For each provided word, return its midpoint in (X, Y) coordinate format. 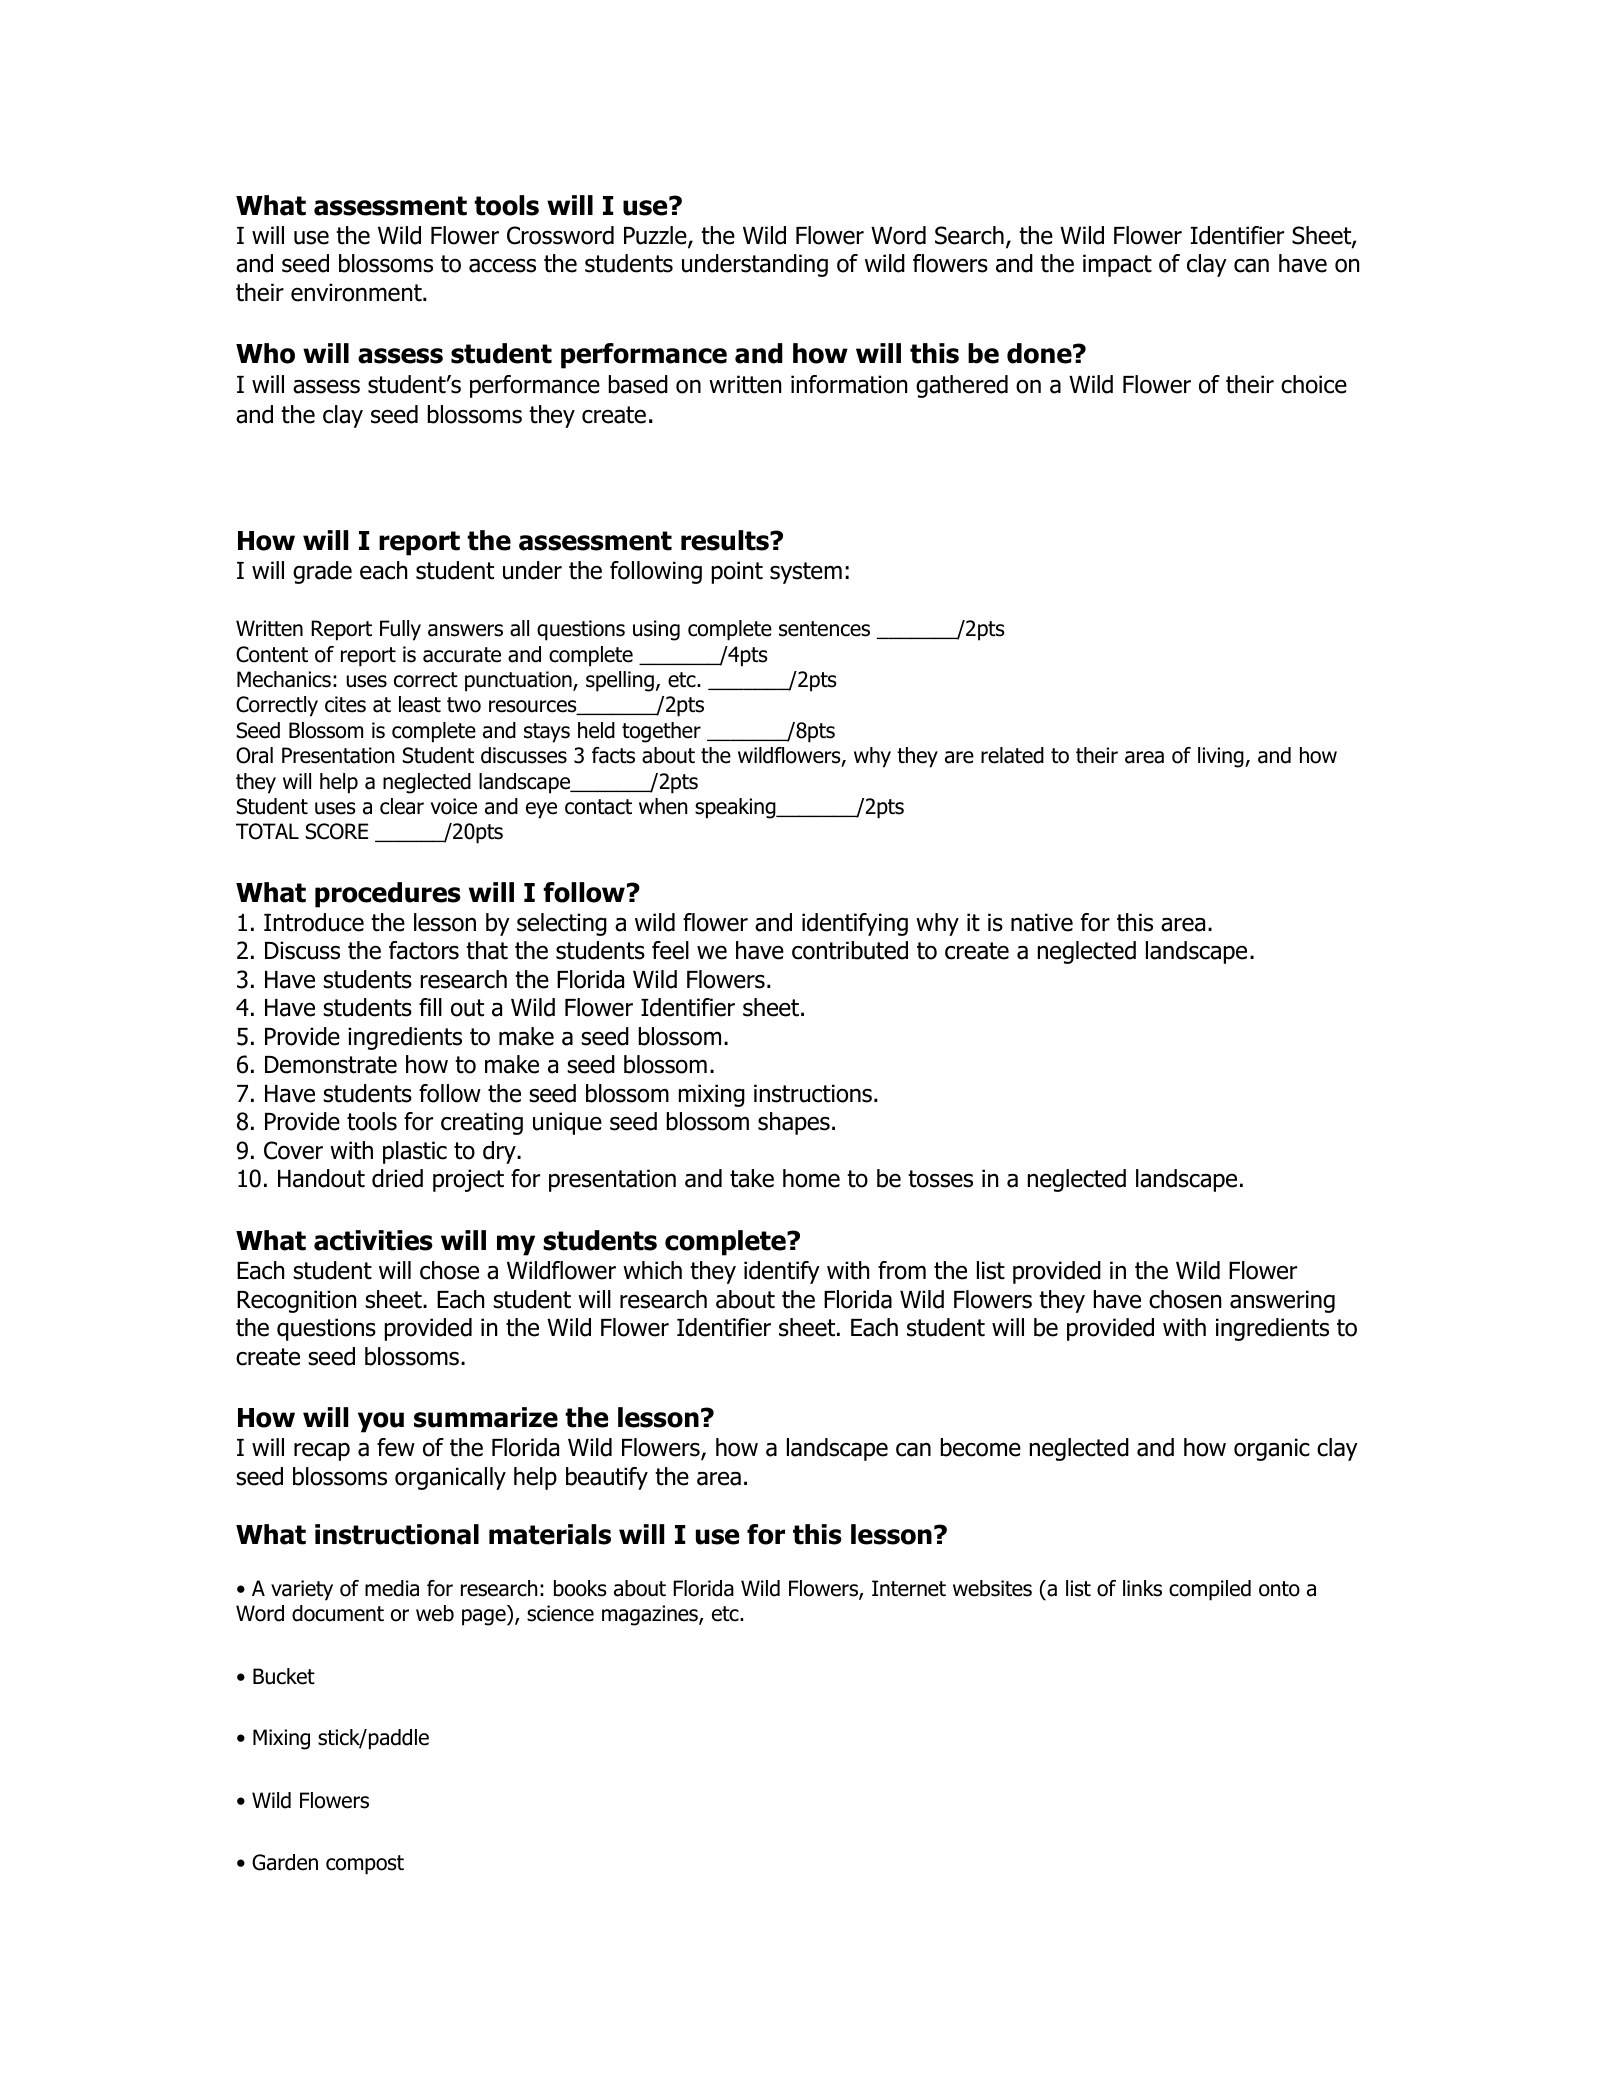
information (849, 384)
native (1042, 922)
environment (357, 292)
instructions (814, 1093)
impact (1117, 265)
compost (365, 1865)
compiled (1210, 1590)
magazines (651, 1615)
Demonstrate (331, 1065)
